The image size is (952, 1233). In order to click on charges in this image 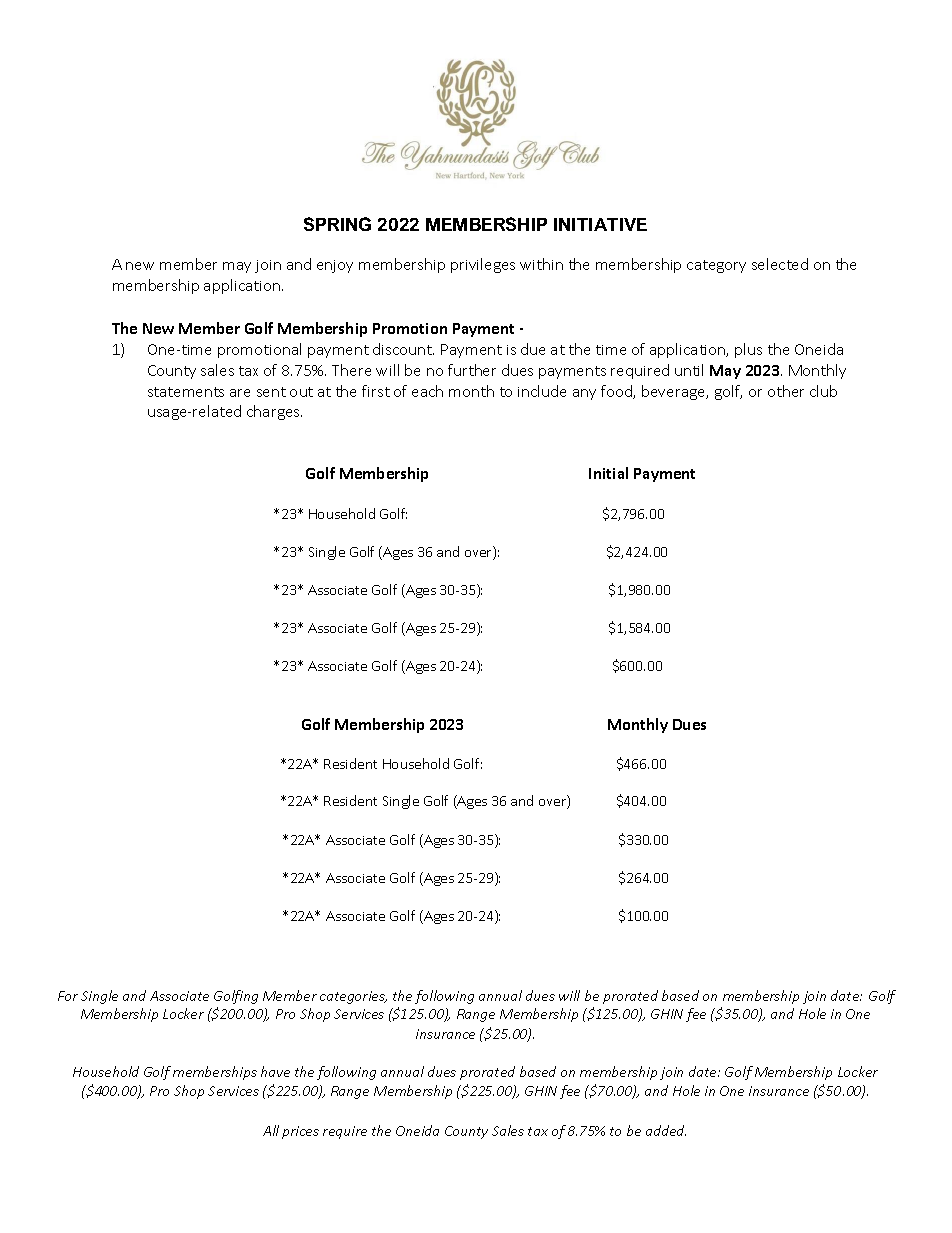, I will do `click(274, 412)`.
